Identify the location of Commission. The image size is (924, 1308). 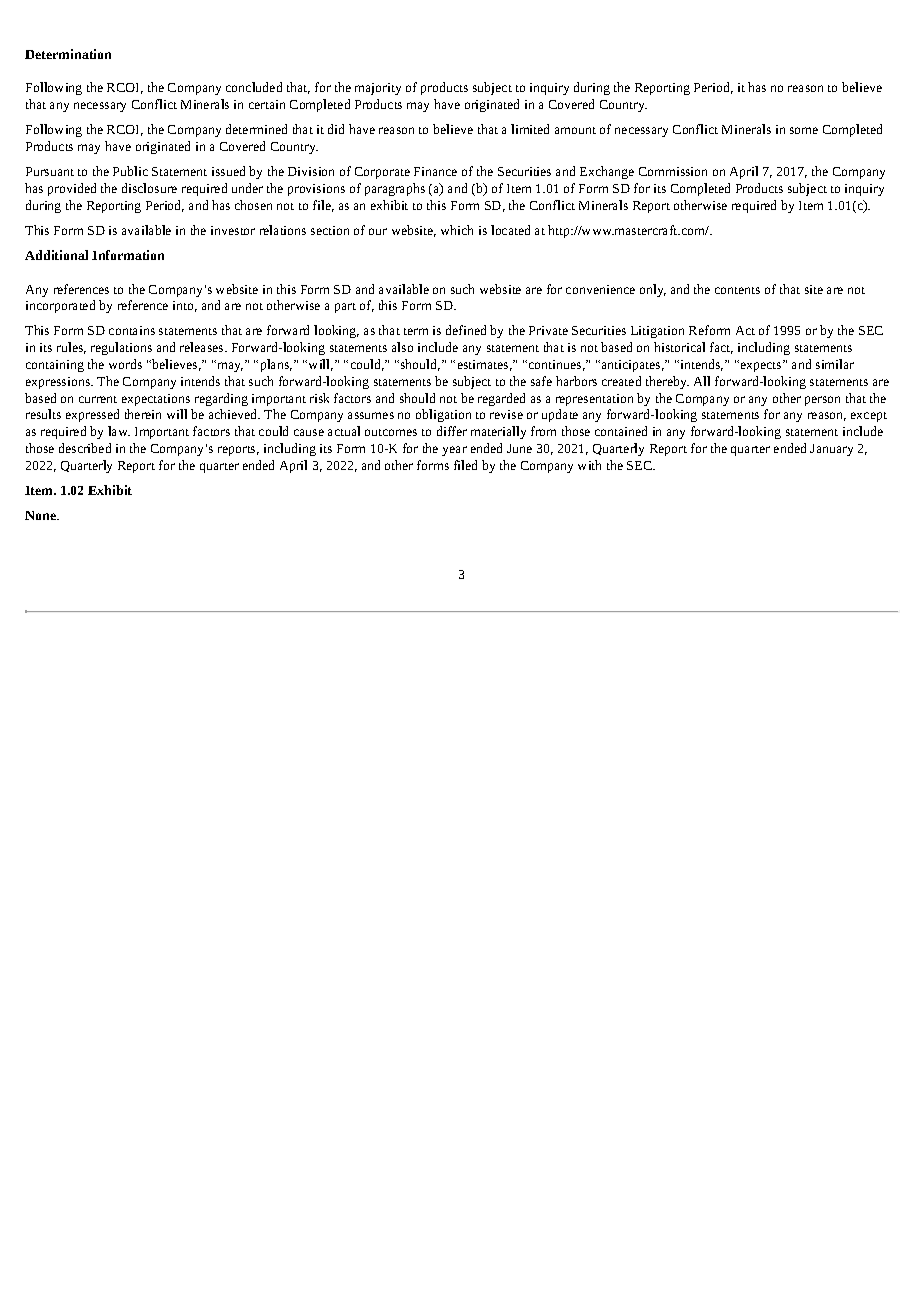
(673, 171).
